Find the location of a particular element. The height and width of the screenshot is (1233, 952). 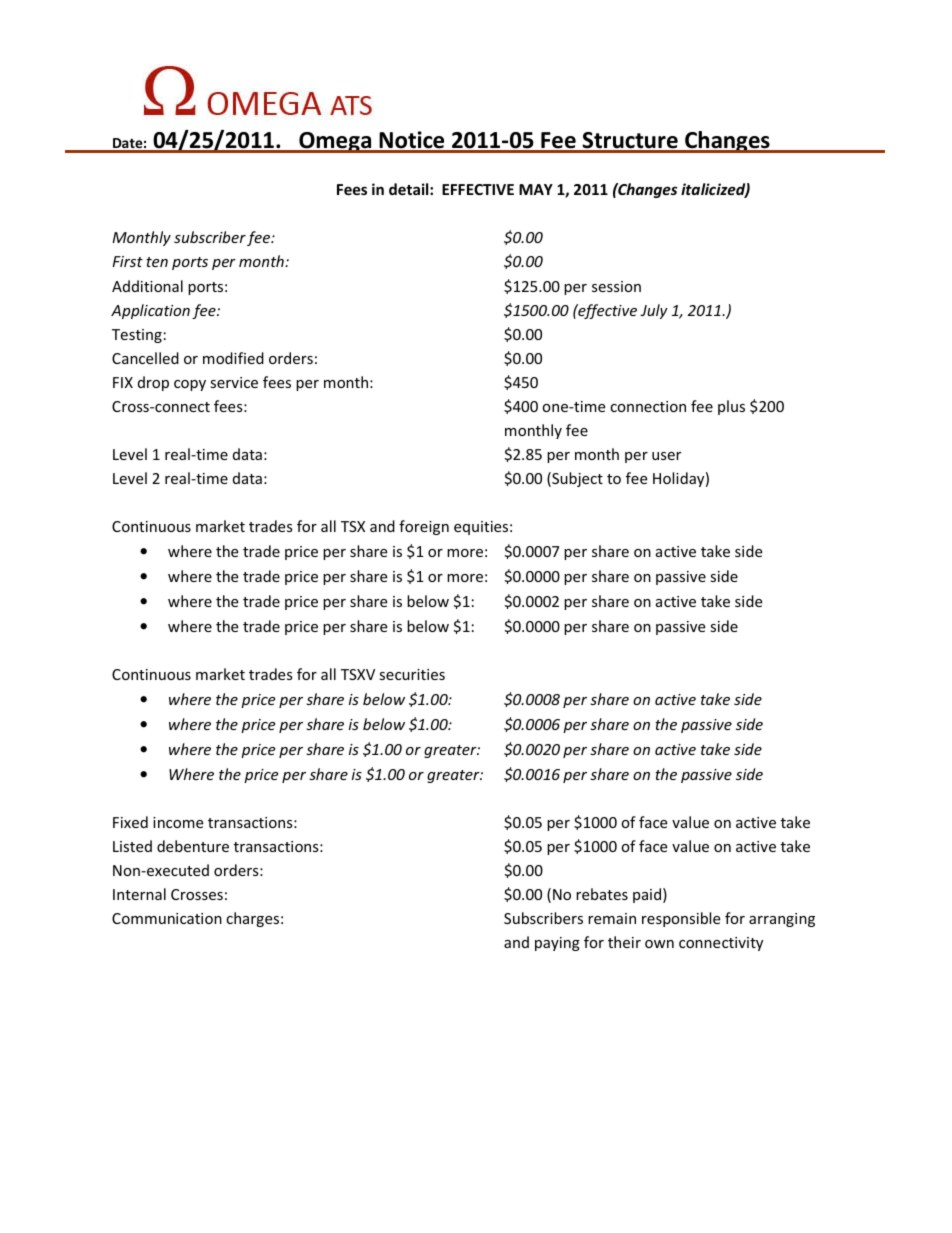

Application is located at coordinates (150, 311).
